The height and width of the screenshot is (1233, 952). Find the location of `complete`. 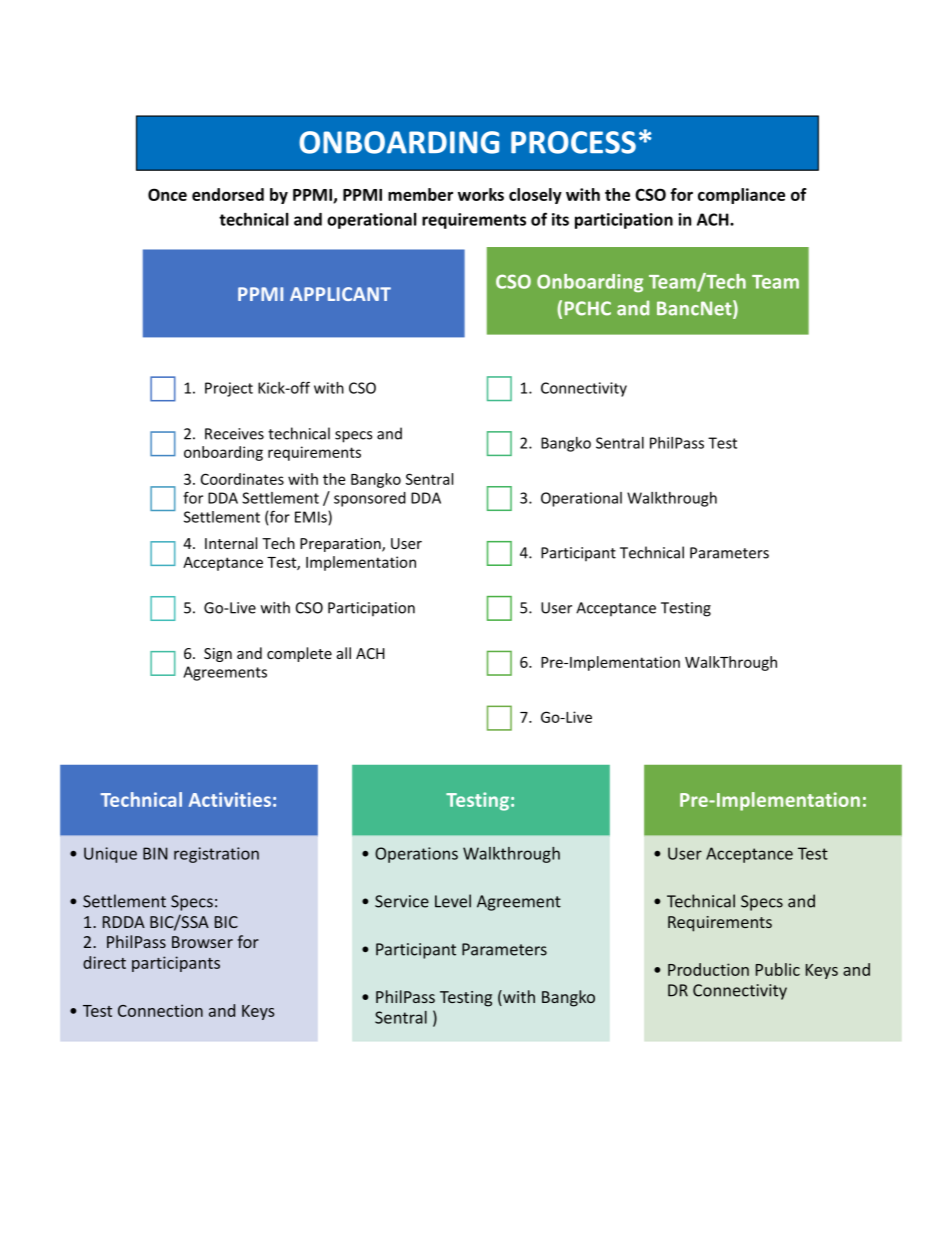

complete is located at coordinates (299, 654).
